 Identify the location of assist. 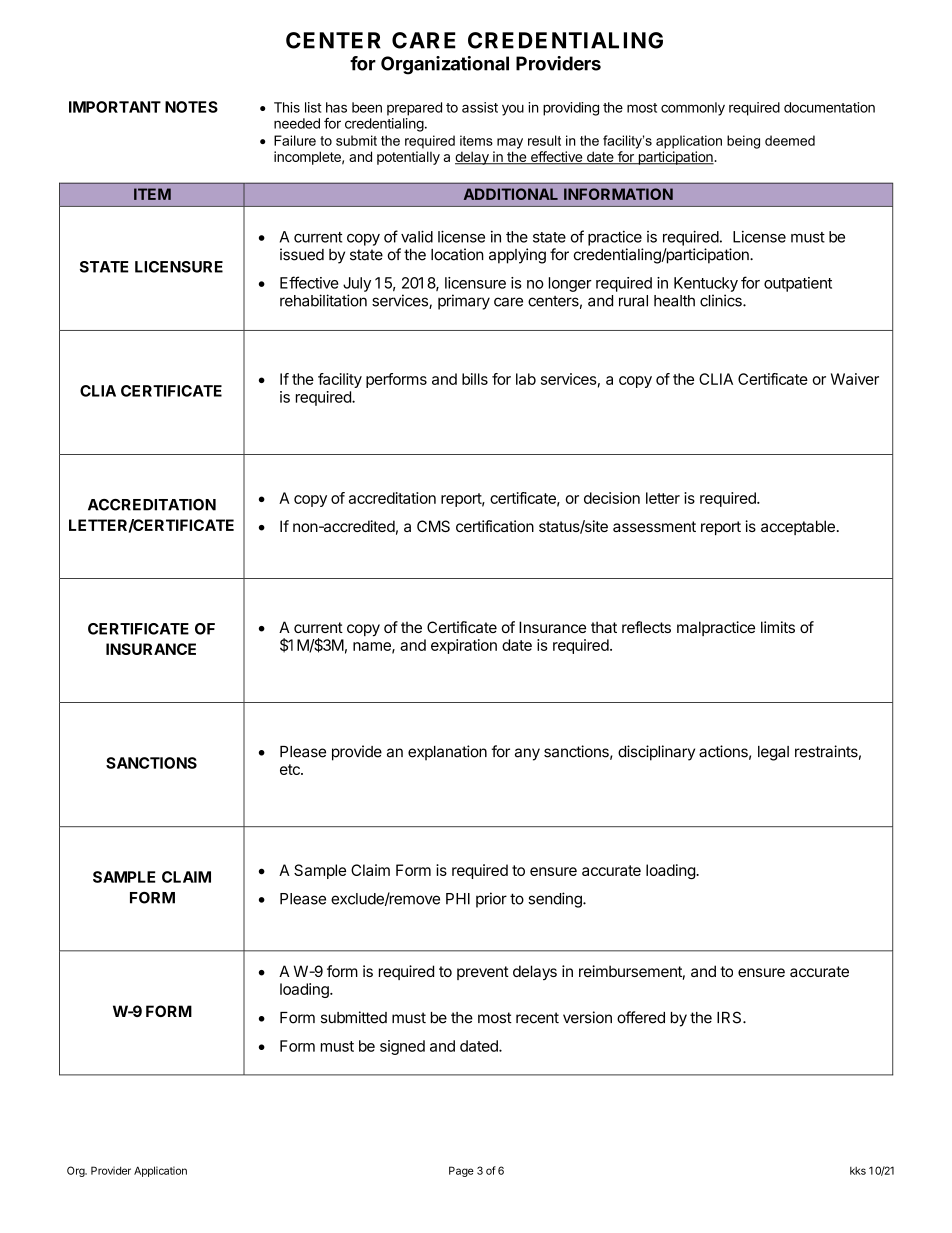
(480, 107).
